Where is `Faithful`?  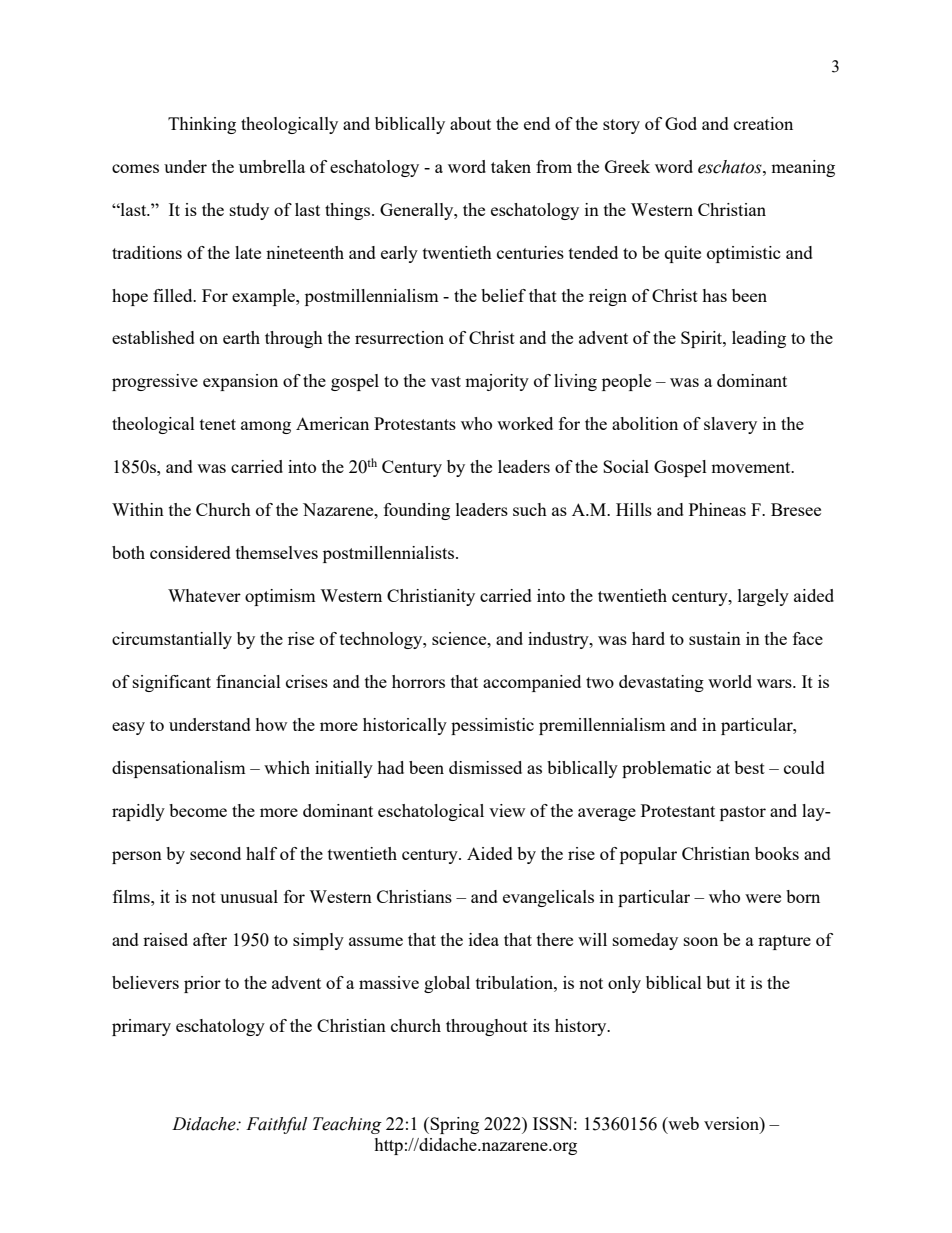
Faithful is located at coordinates (276, 1125).
